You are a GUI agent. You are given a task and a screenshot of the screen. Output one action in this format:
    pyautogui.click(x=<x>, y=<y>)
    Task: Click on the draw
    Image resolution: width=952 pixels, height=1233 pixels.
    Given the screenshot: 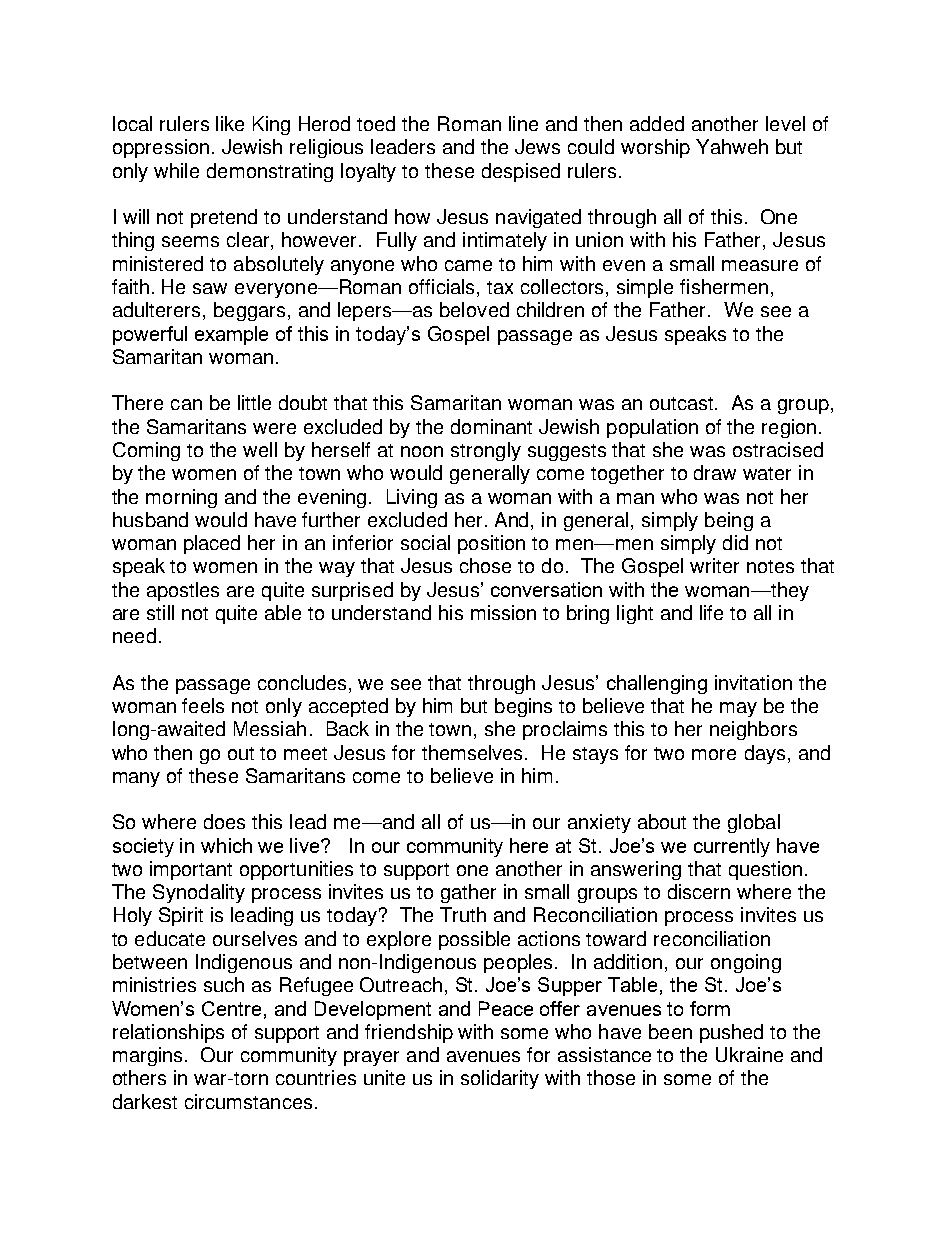 What is the action you would take?
    pyautogui.click(x=715, y=472)
